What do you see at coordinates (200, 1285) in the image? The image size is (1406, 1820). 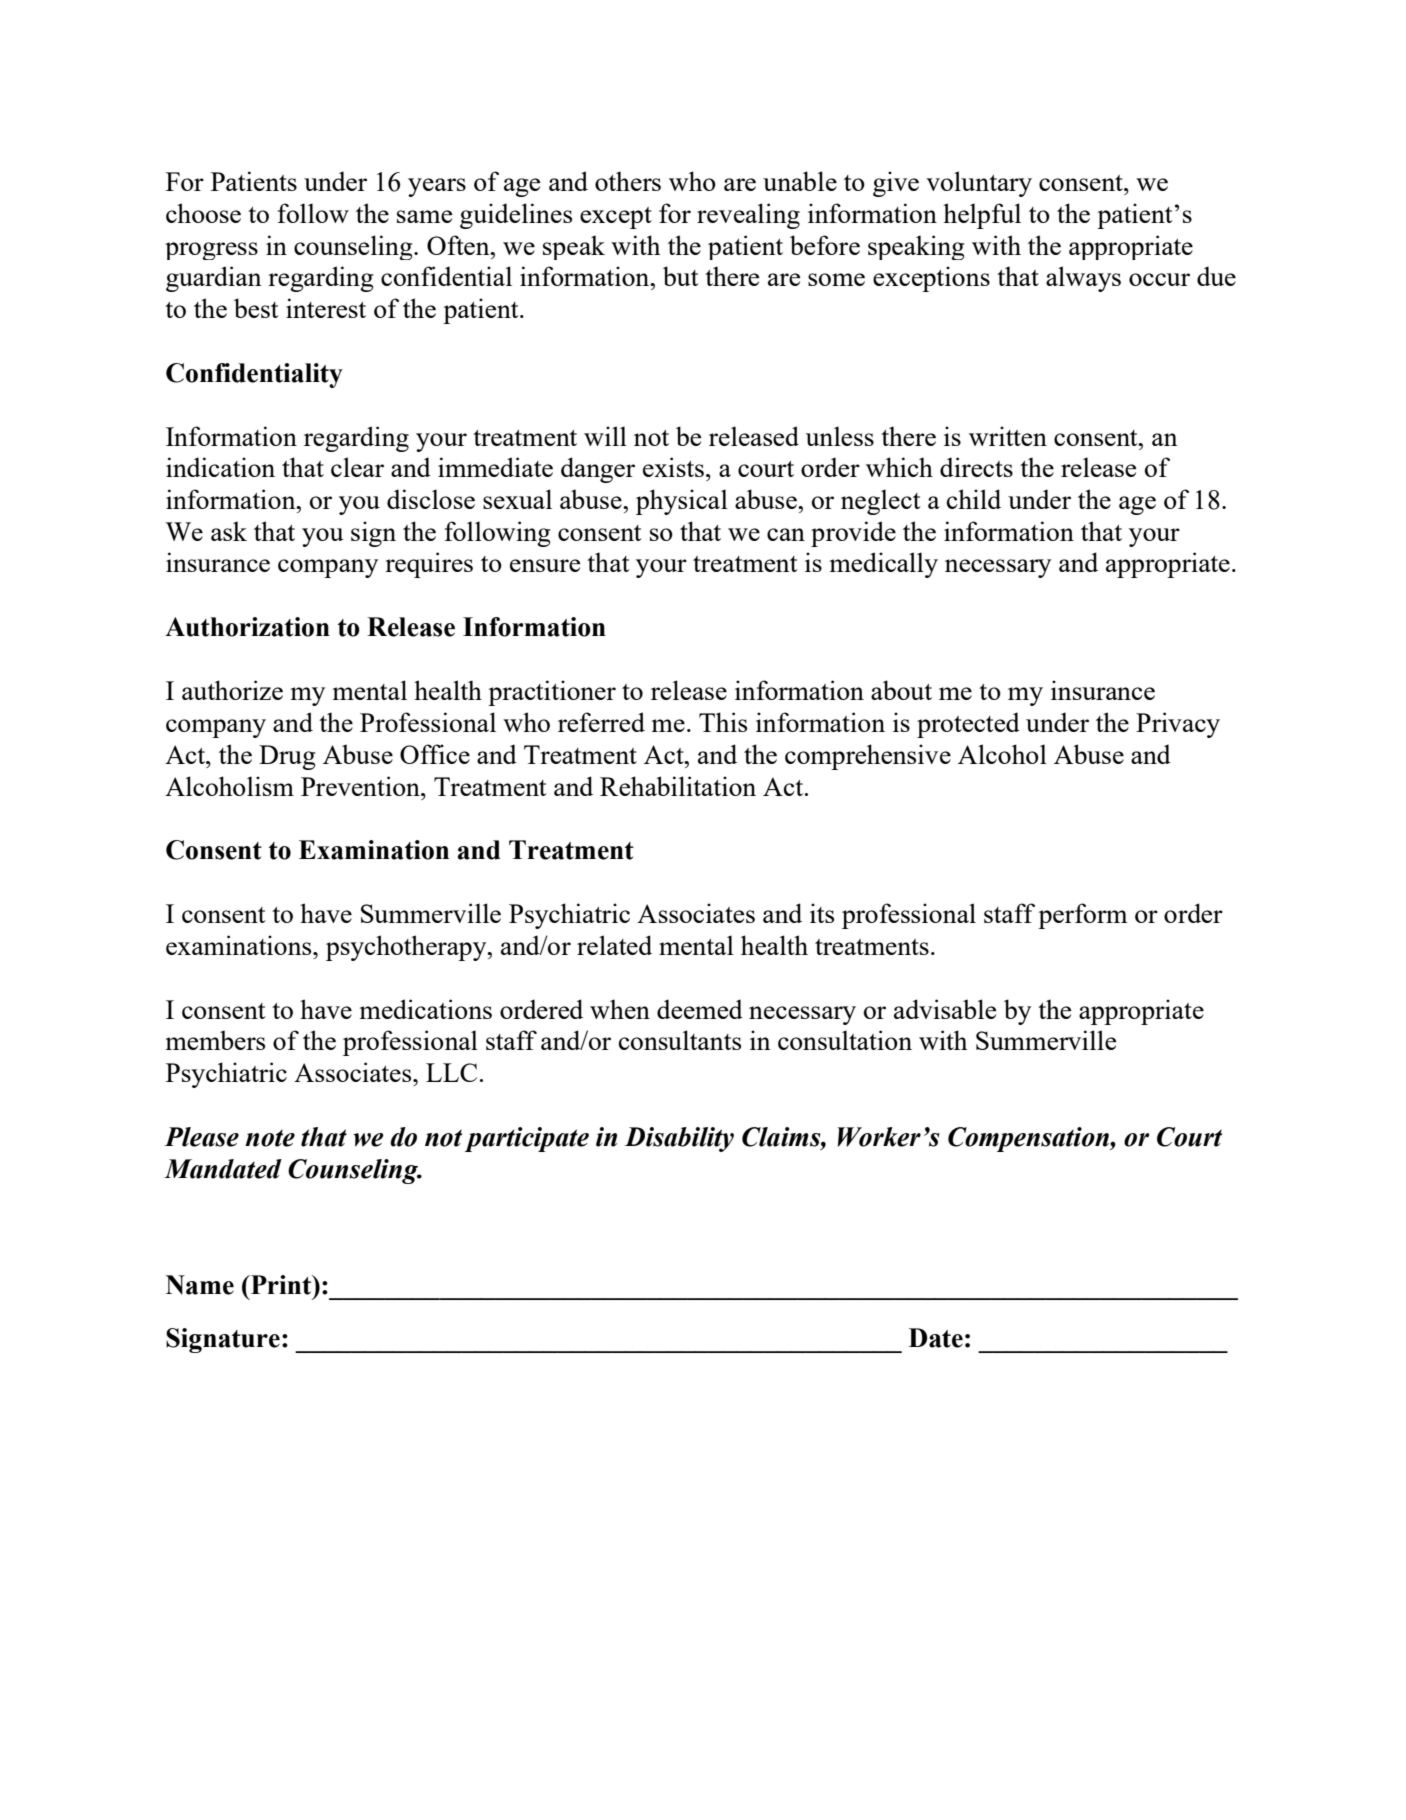 I see `Name` at bounding box center [200, 1285].
